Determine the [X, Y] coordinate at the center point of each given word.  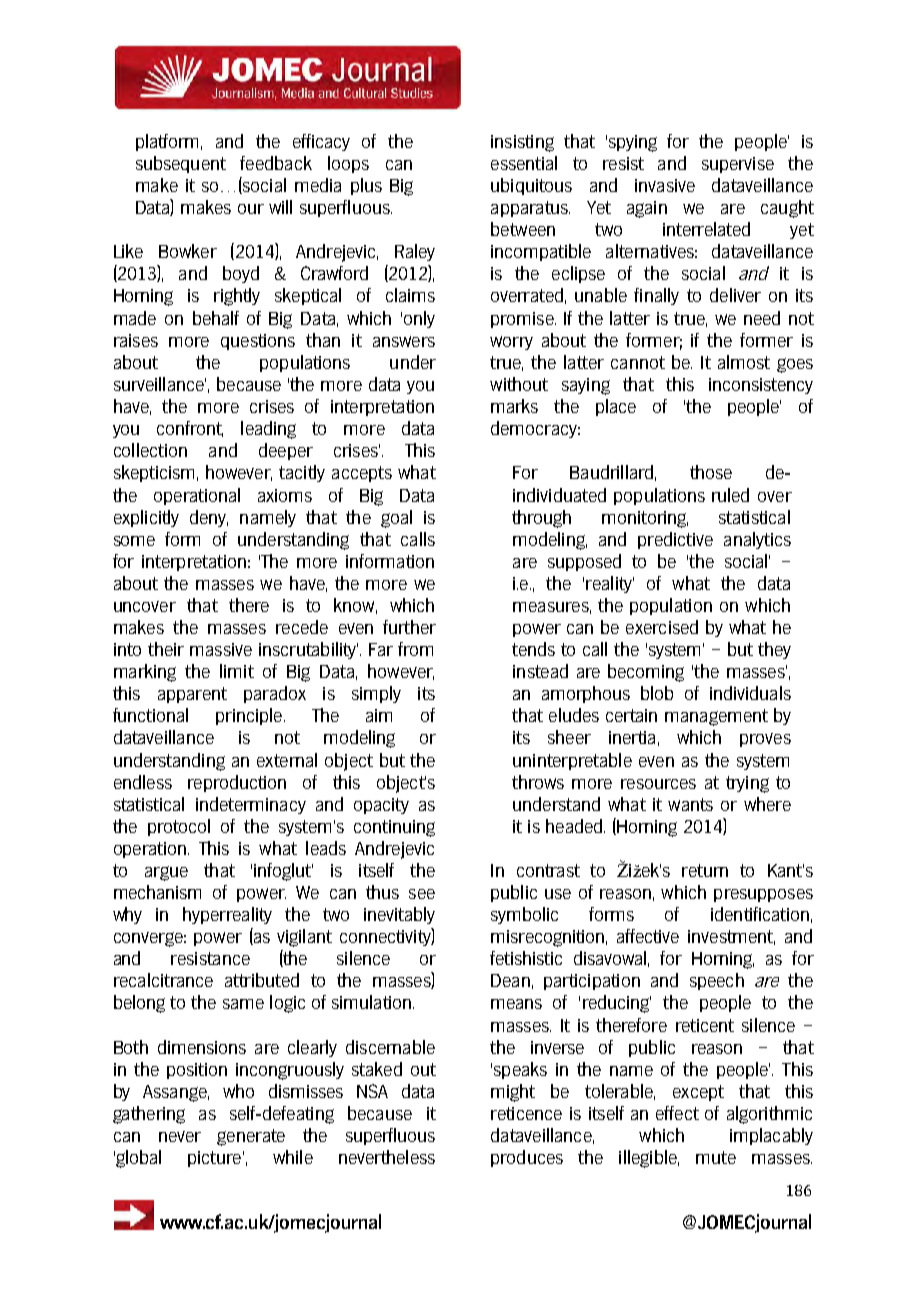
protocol [179, 827]
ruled [730, 495]
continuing [394, 828]
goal [396, 519]
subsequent [181, 164]
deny [209, 518]
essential [524, 163]
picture [214, 1159]
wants [690, 804]
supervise [738, 165]
